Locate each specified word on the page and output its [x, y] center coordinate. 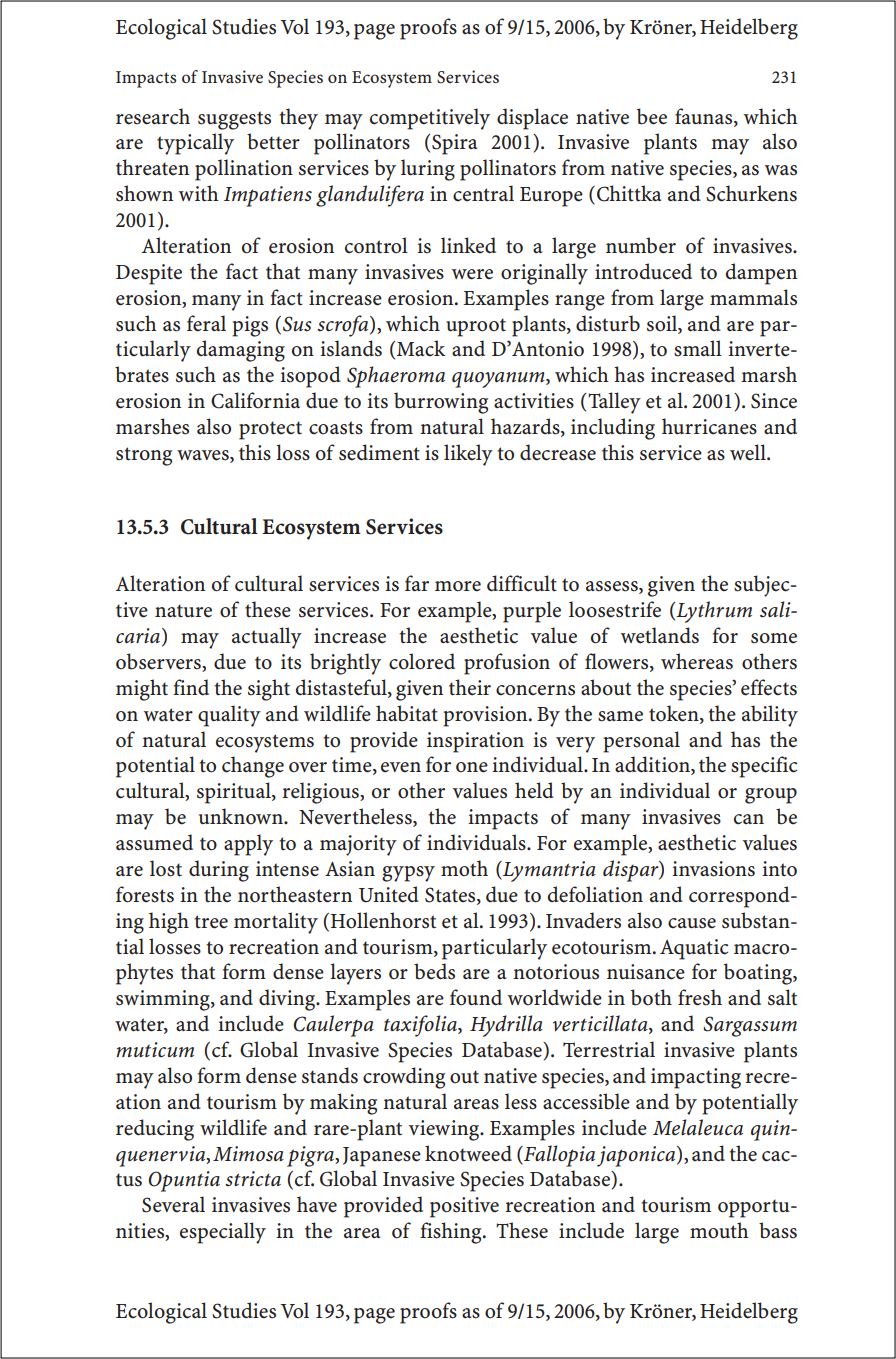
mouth [719, 1230]
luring [428, 170]
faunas [705, 117]
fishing [452, 1233]
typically [195, 144]
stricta [253, 1179]
